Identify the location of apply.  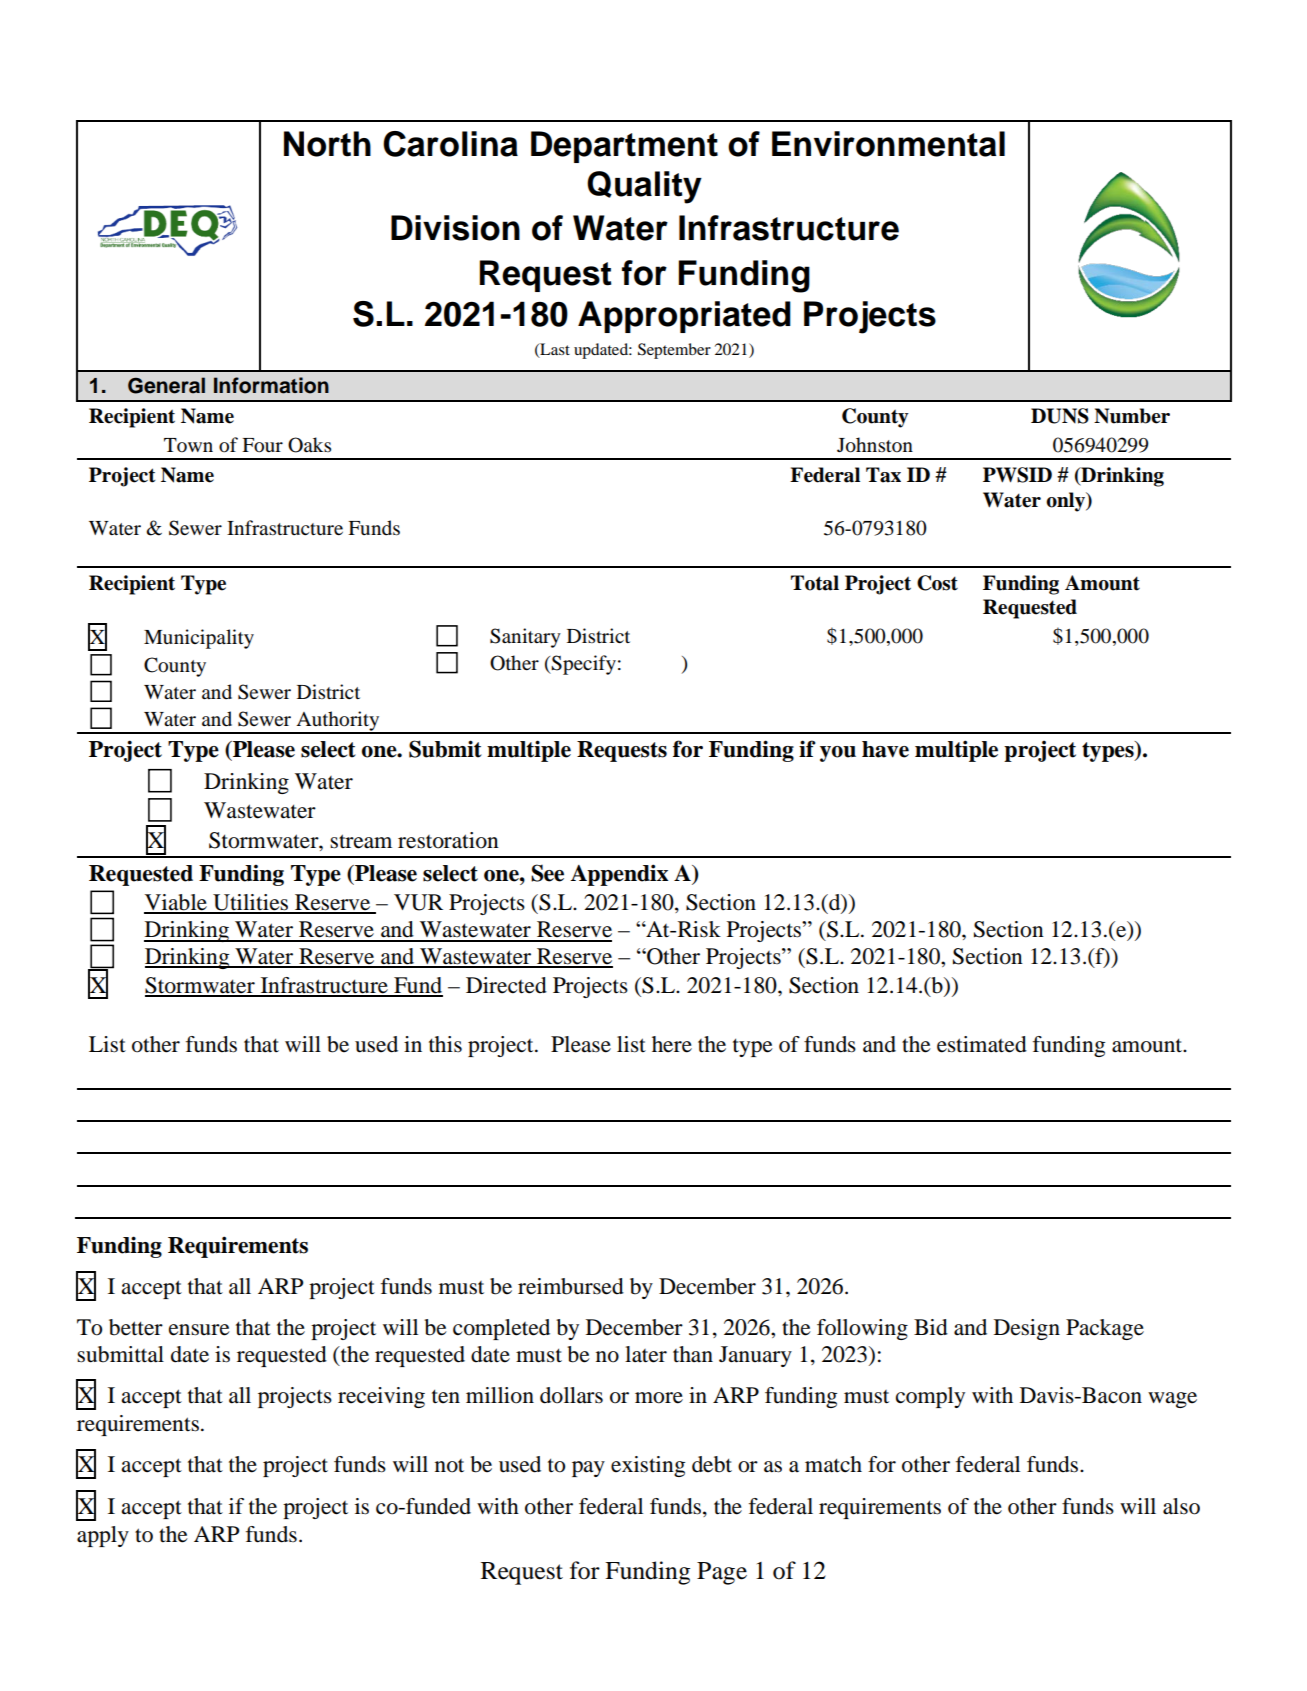
(103, 1536).
